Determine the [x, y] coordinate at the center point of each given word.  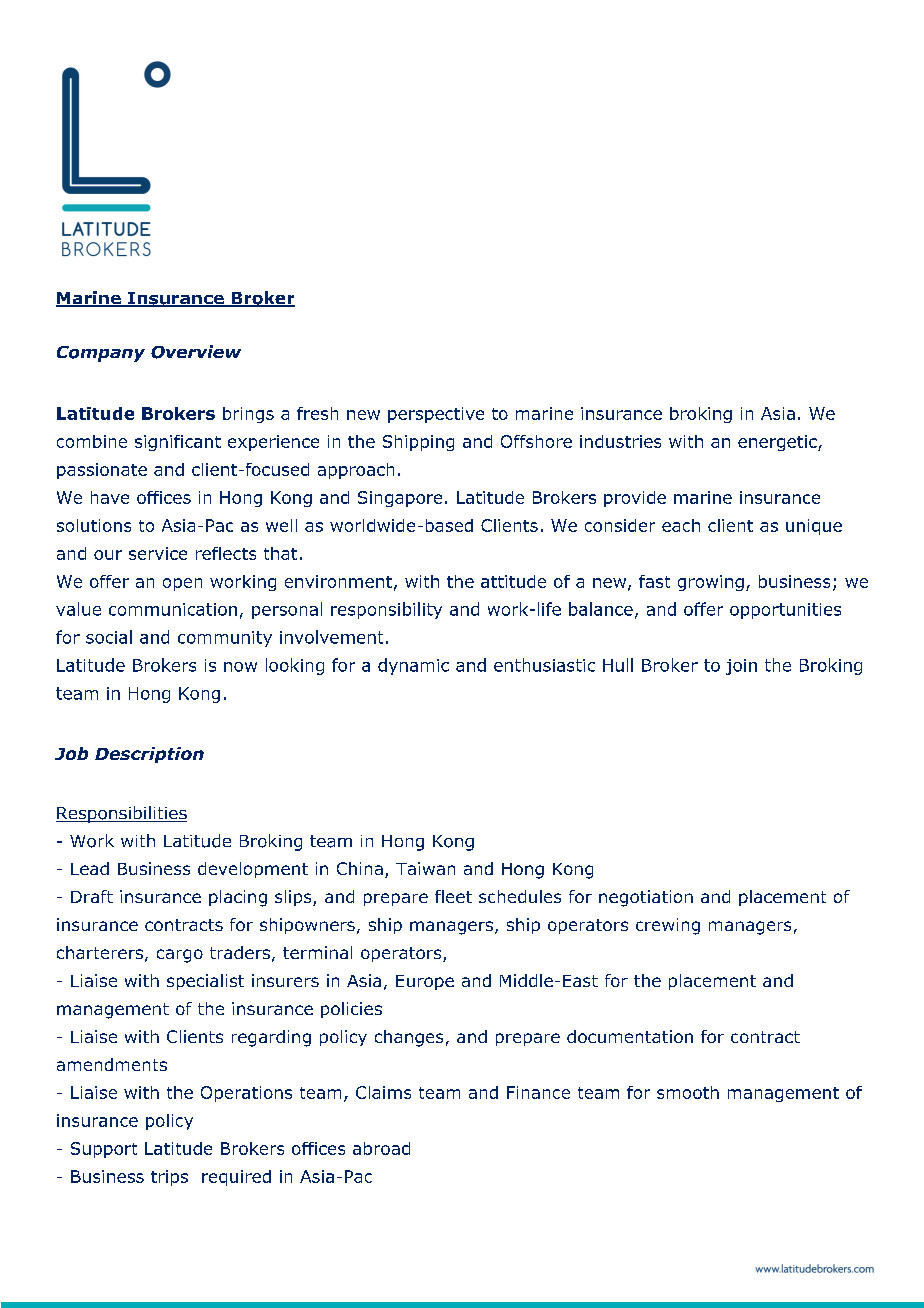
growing [711, 583]
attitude [513, 581]
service [158, 553]
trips [169, 1178]
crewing [668, 926]
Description [149, 755]
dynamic [413, 666]
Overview [196, 352]
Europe [425, 982]
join [741, 667]
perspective [436, 415]
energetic [778, 443]
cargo [180, 956]
